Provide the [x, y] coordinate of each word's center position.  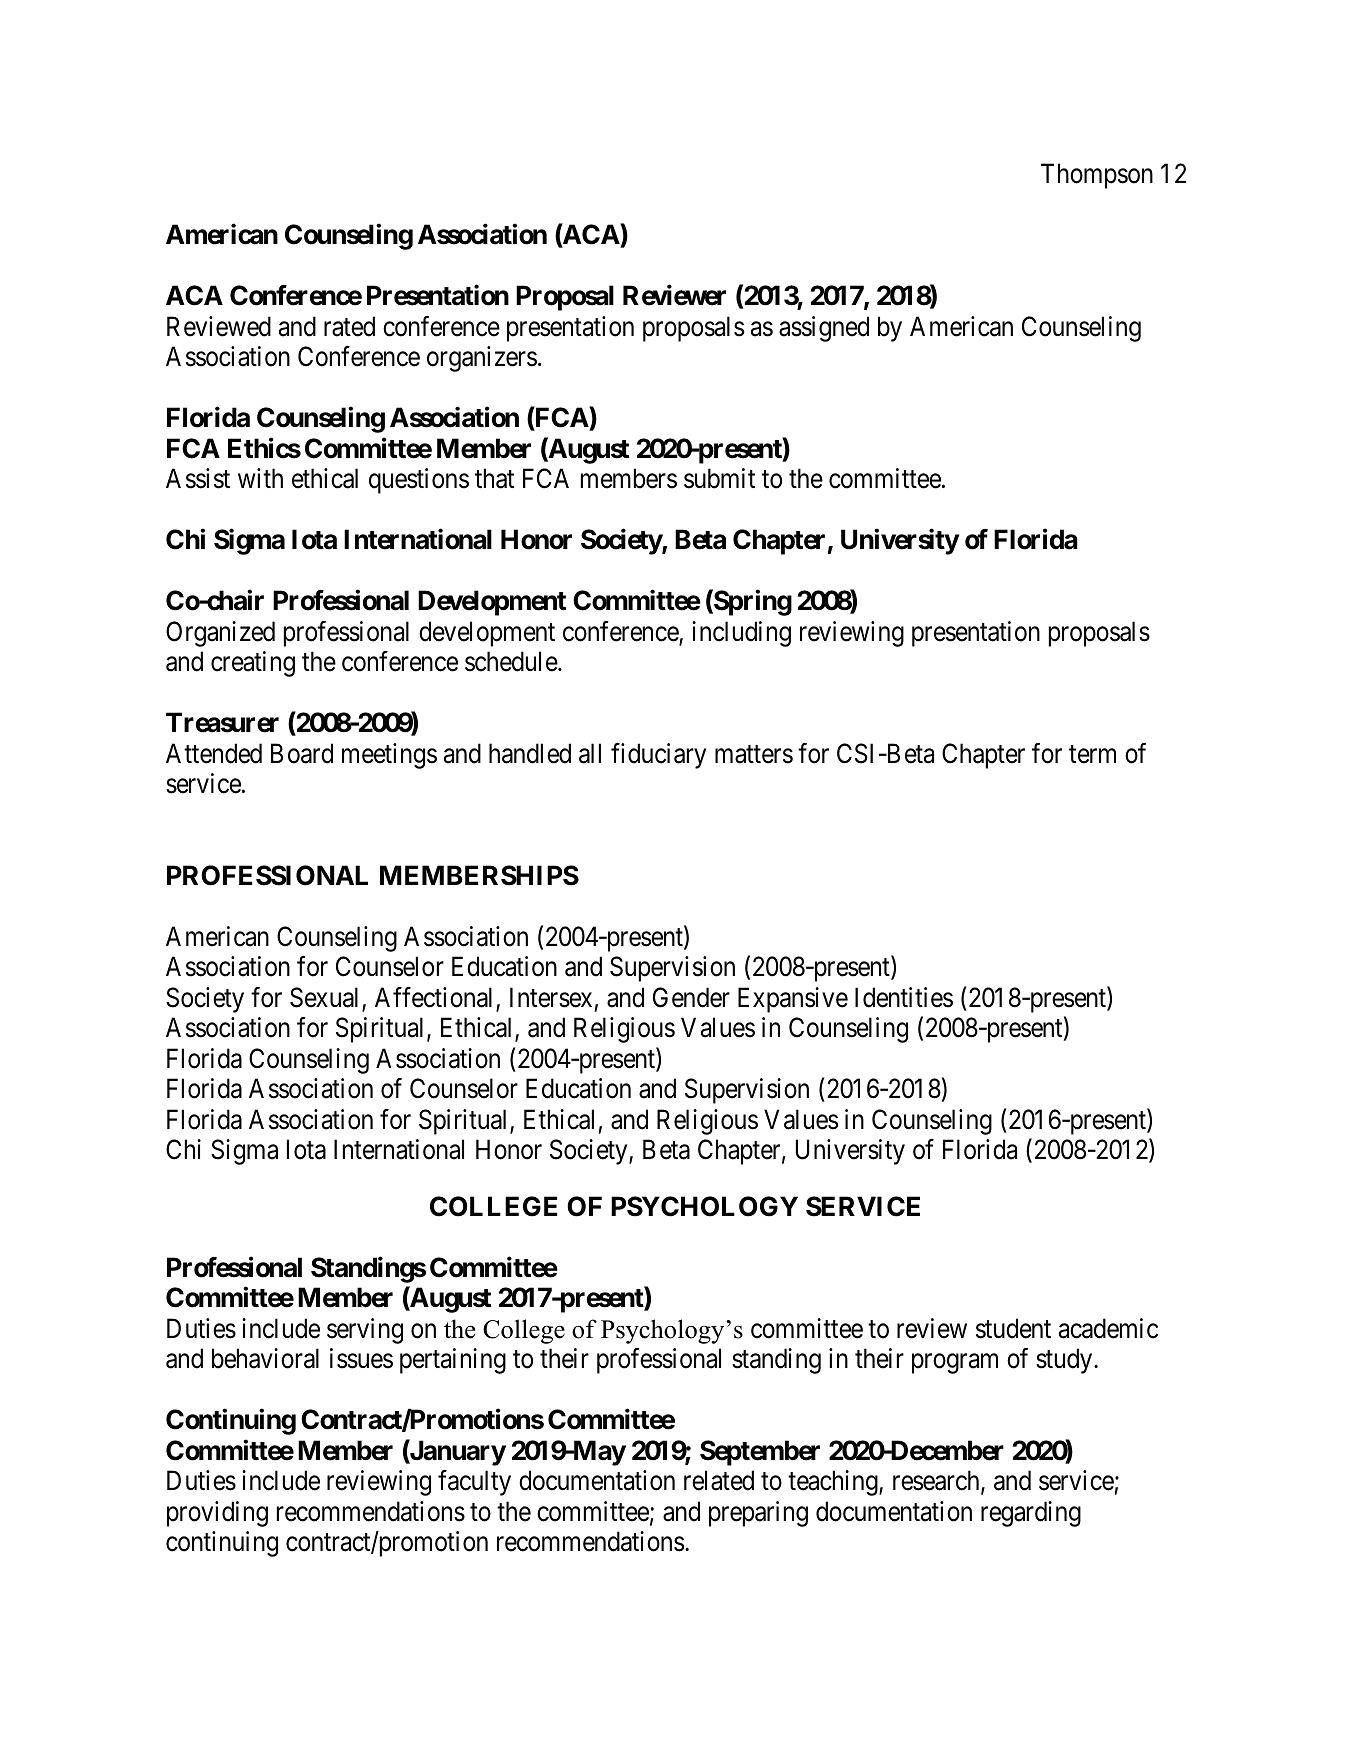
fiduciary [658, 756]
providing [217, 1514]
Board [302, 753]
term [1092, 754]
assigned [824, 329]
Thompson [1097, 176]
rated [349, 326]
